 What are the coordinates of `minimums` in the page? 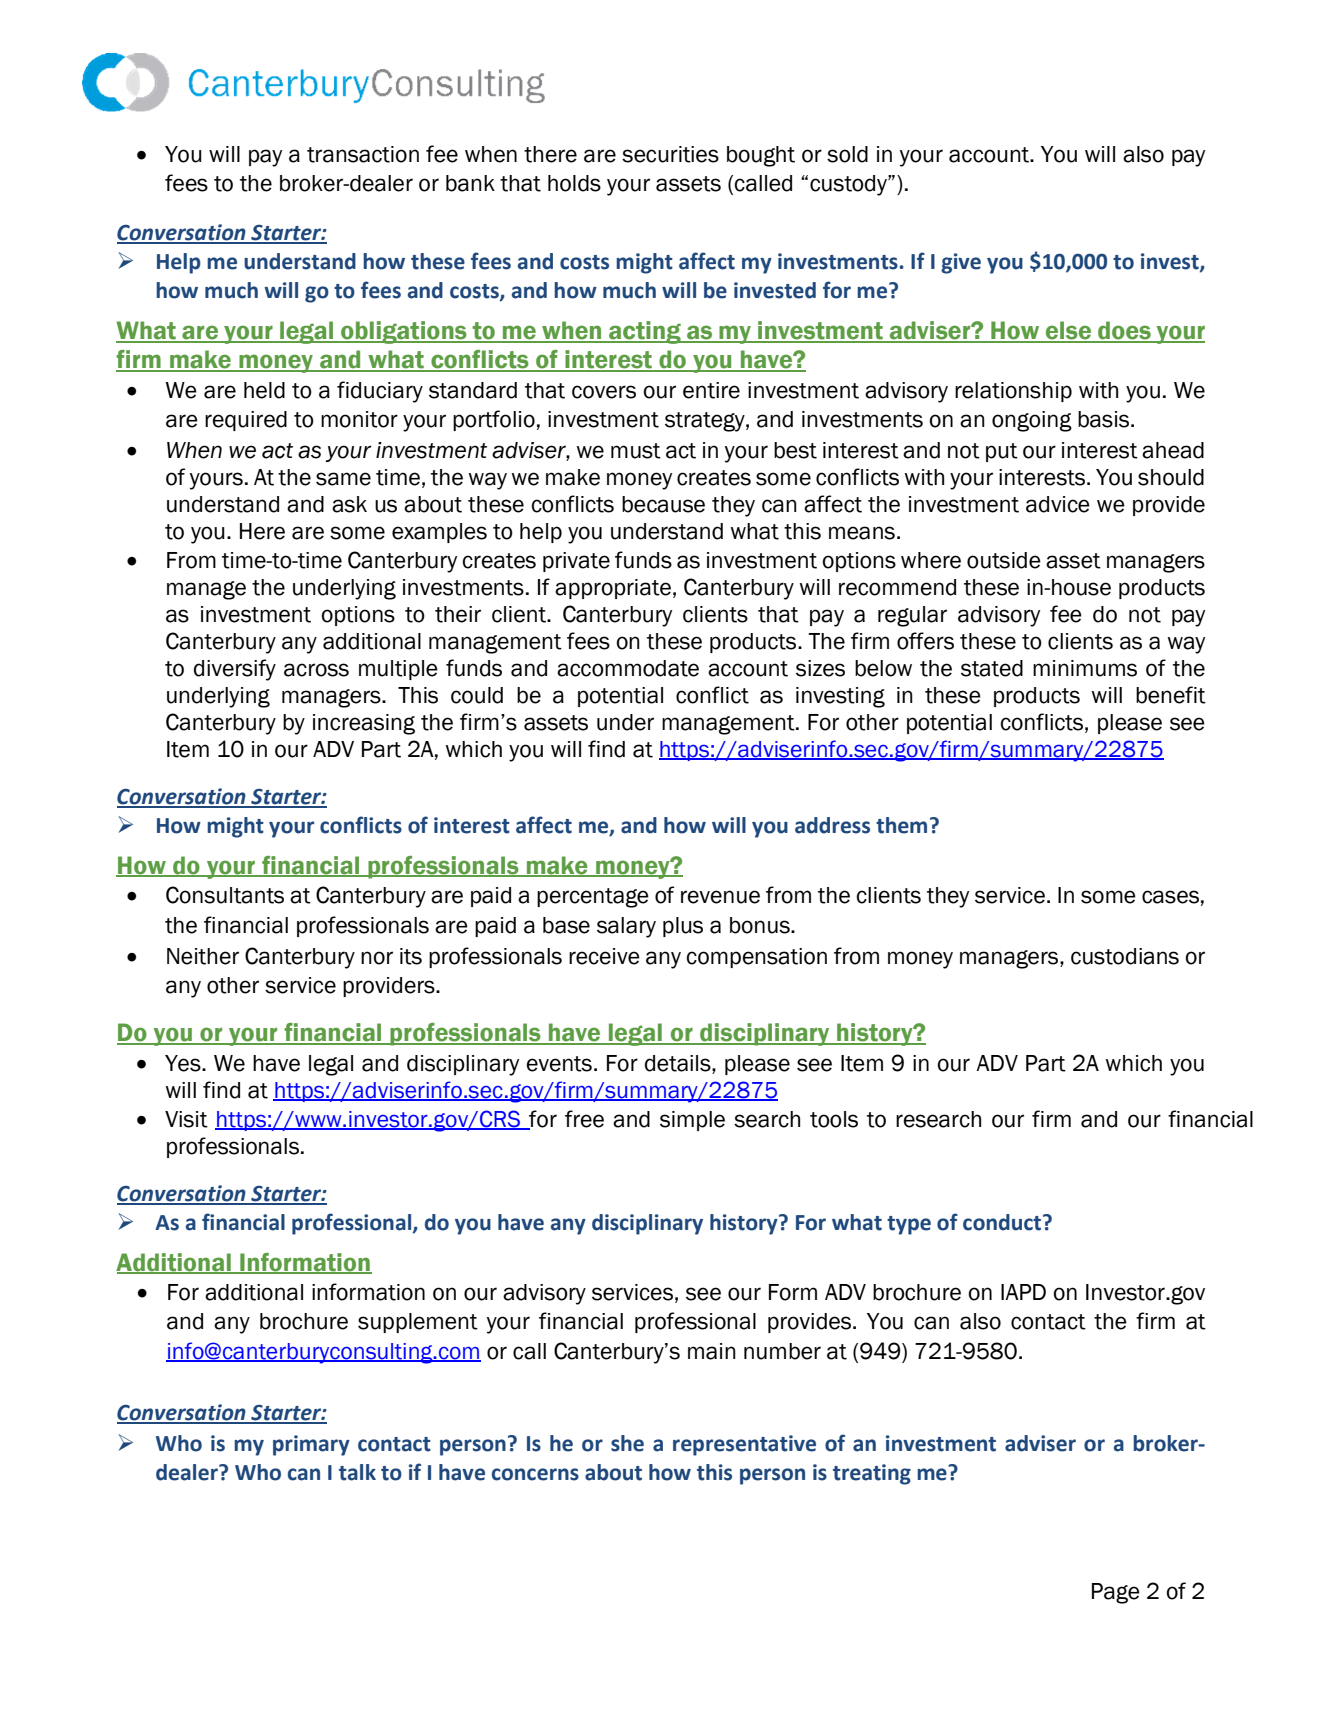 It's located at (1085, 668).
